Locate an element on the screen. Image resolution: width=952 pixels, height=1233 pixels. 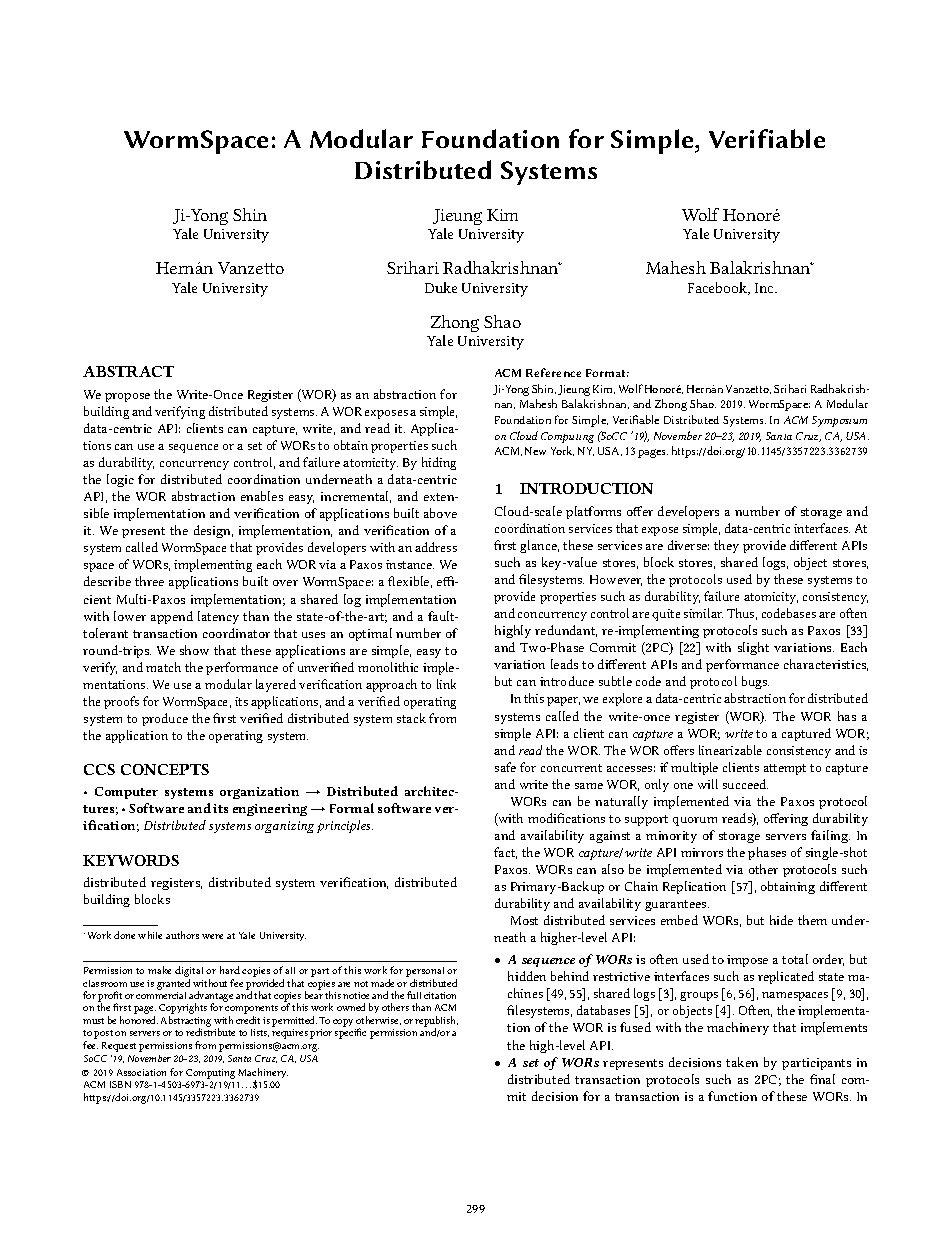
logic is located at coordinates (120, 480).
